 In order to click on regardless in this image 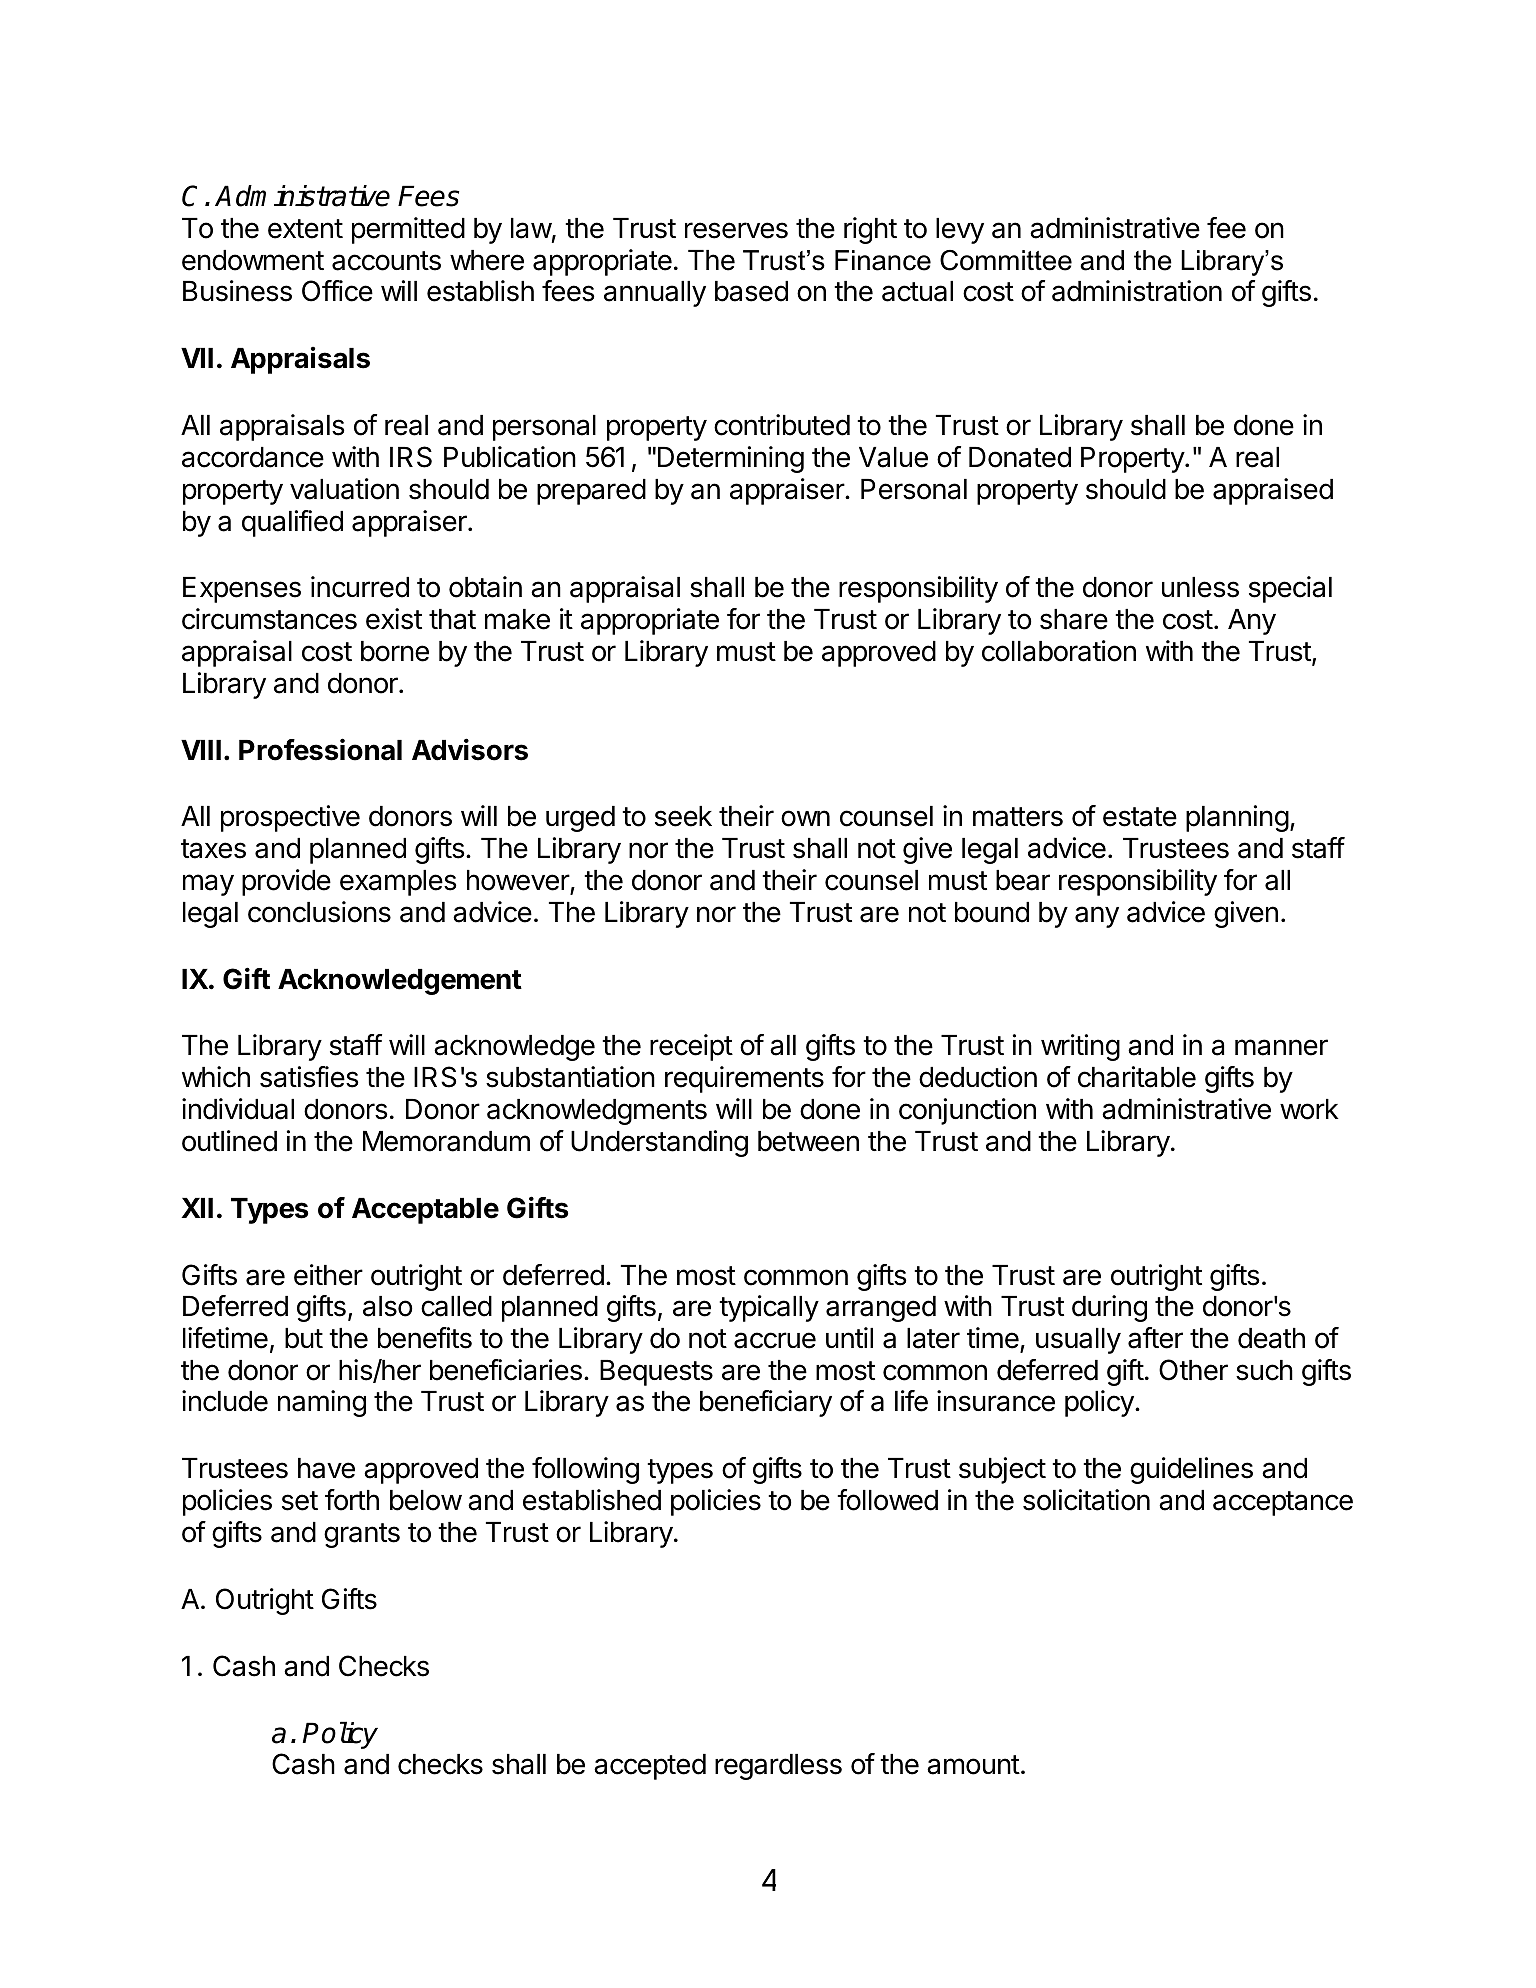, I will do `click(778, 1767)`.
